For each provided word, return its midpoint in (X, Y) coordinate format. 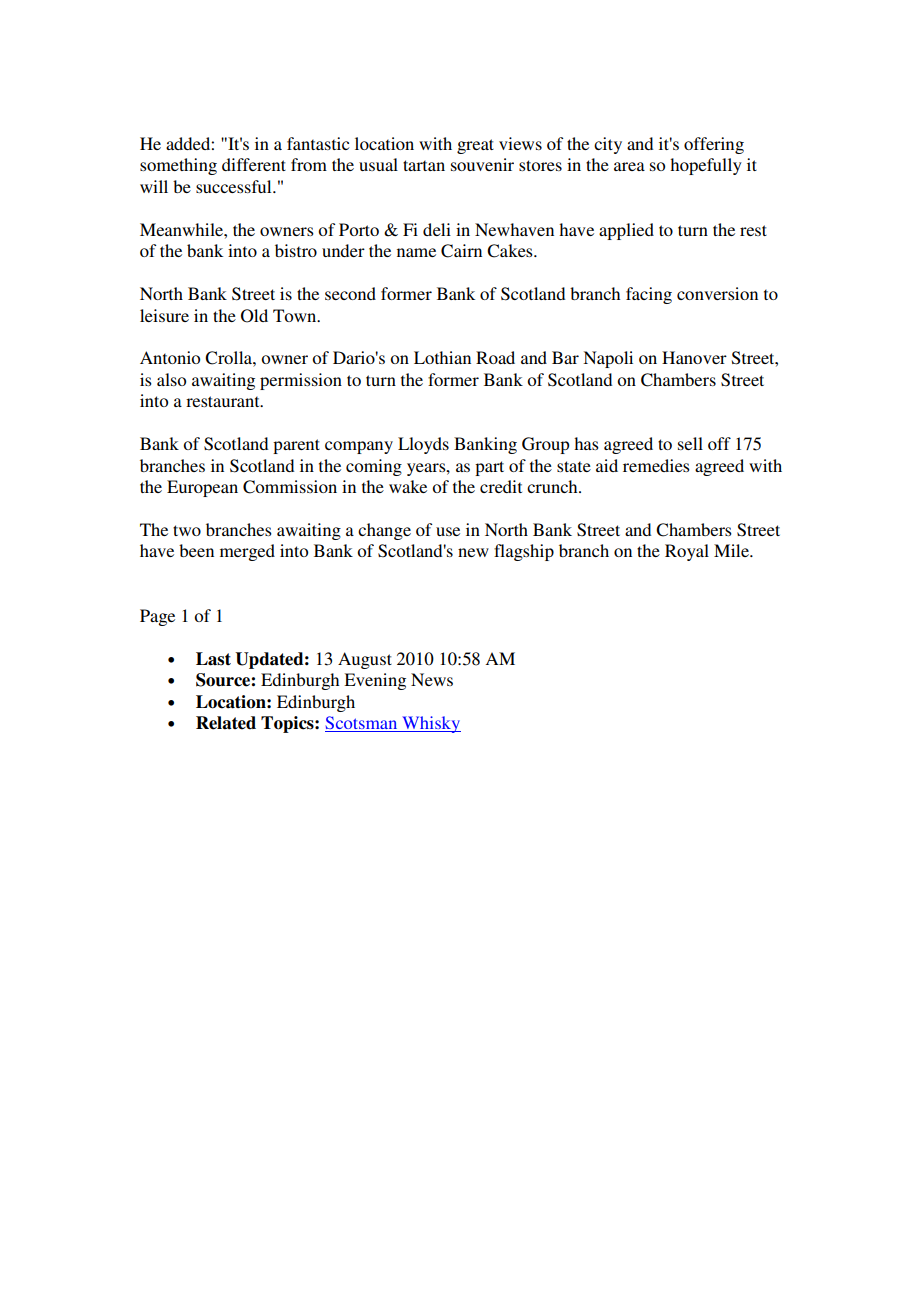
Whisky (430, 724)
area (629, 166)
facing (649, 295)
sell (690, 443)
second (350, 293)
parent (296, 446)
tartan (424, 165)
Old (254, 316)
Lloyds (423, 445)
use (448, 531)
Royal (687, 552)
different (254, 164)
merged (247, 552)
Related (226, 723)
